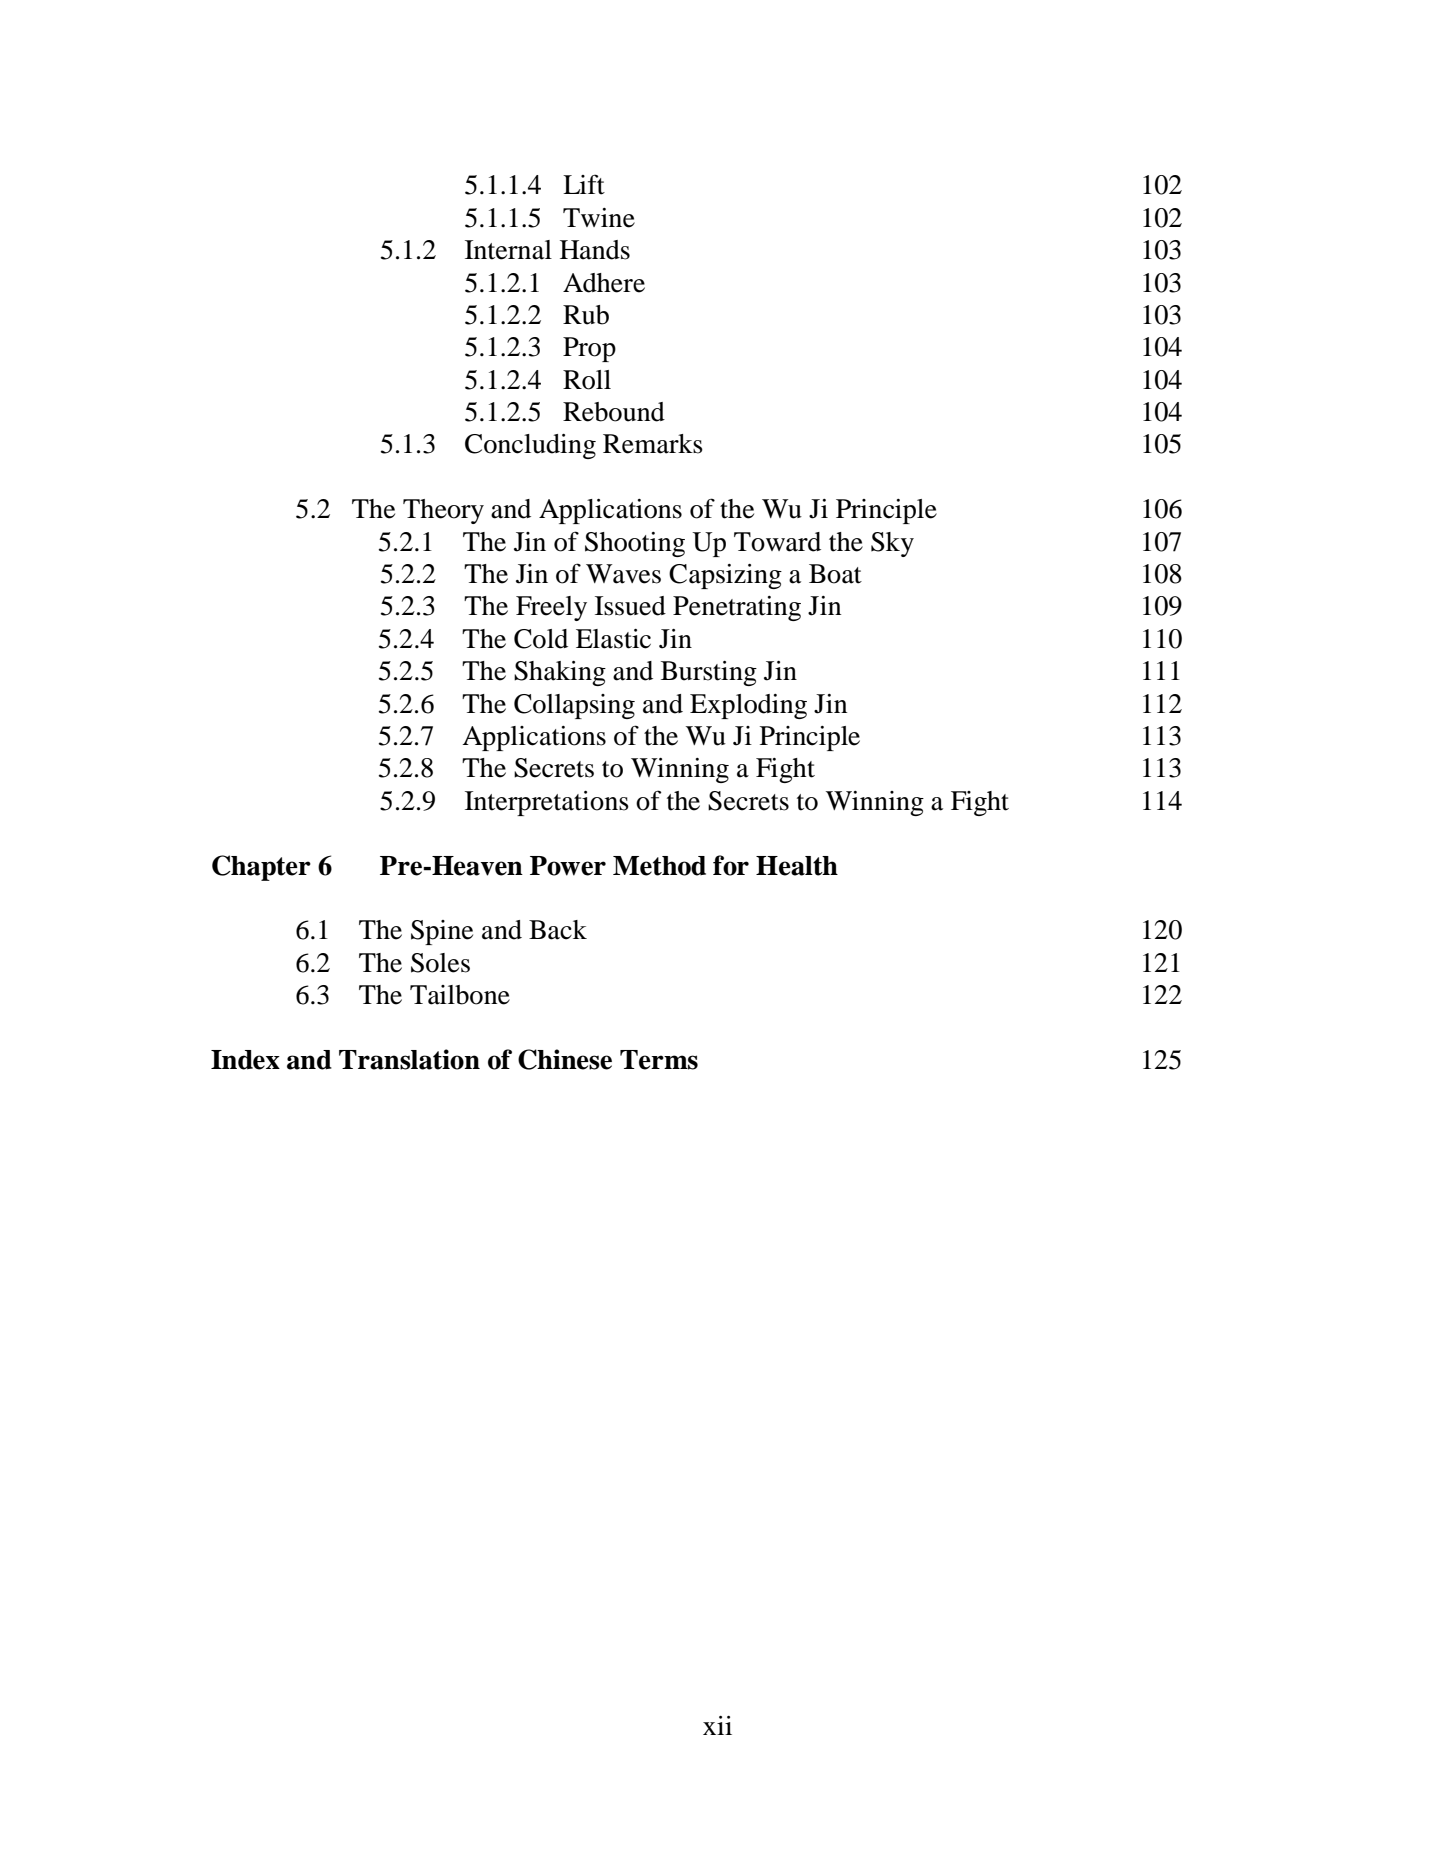 The height and width of the document is (1859, 1436). I want to click on Freely, so click(551, 608).
